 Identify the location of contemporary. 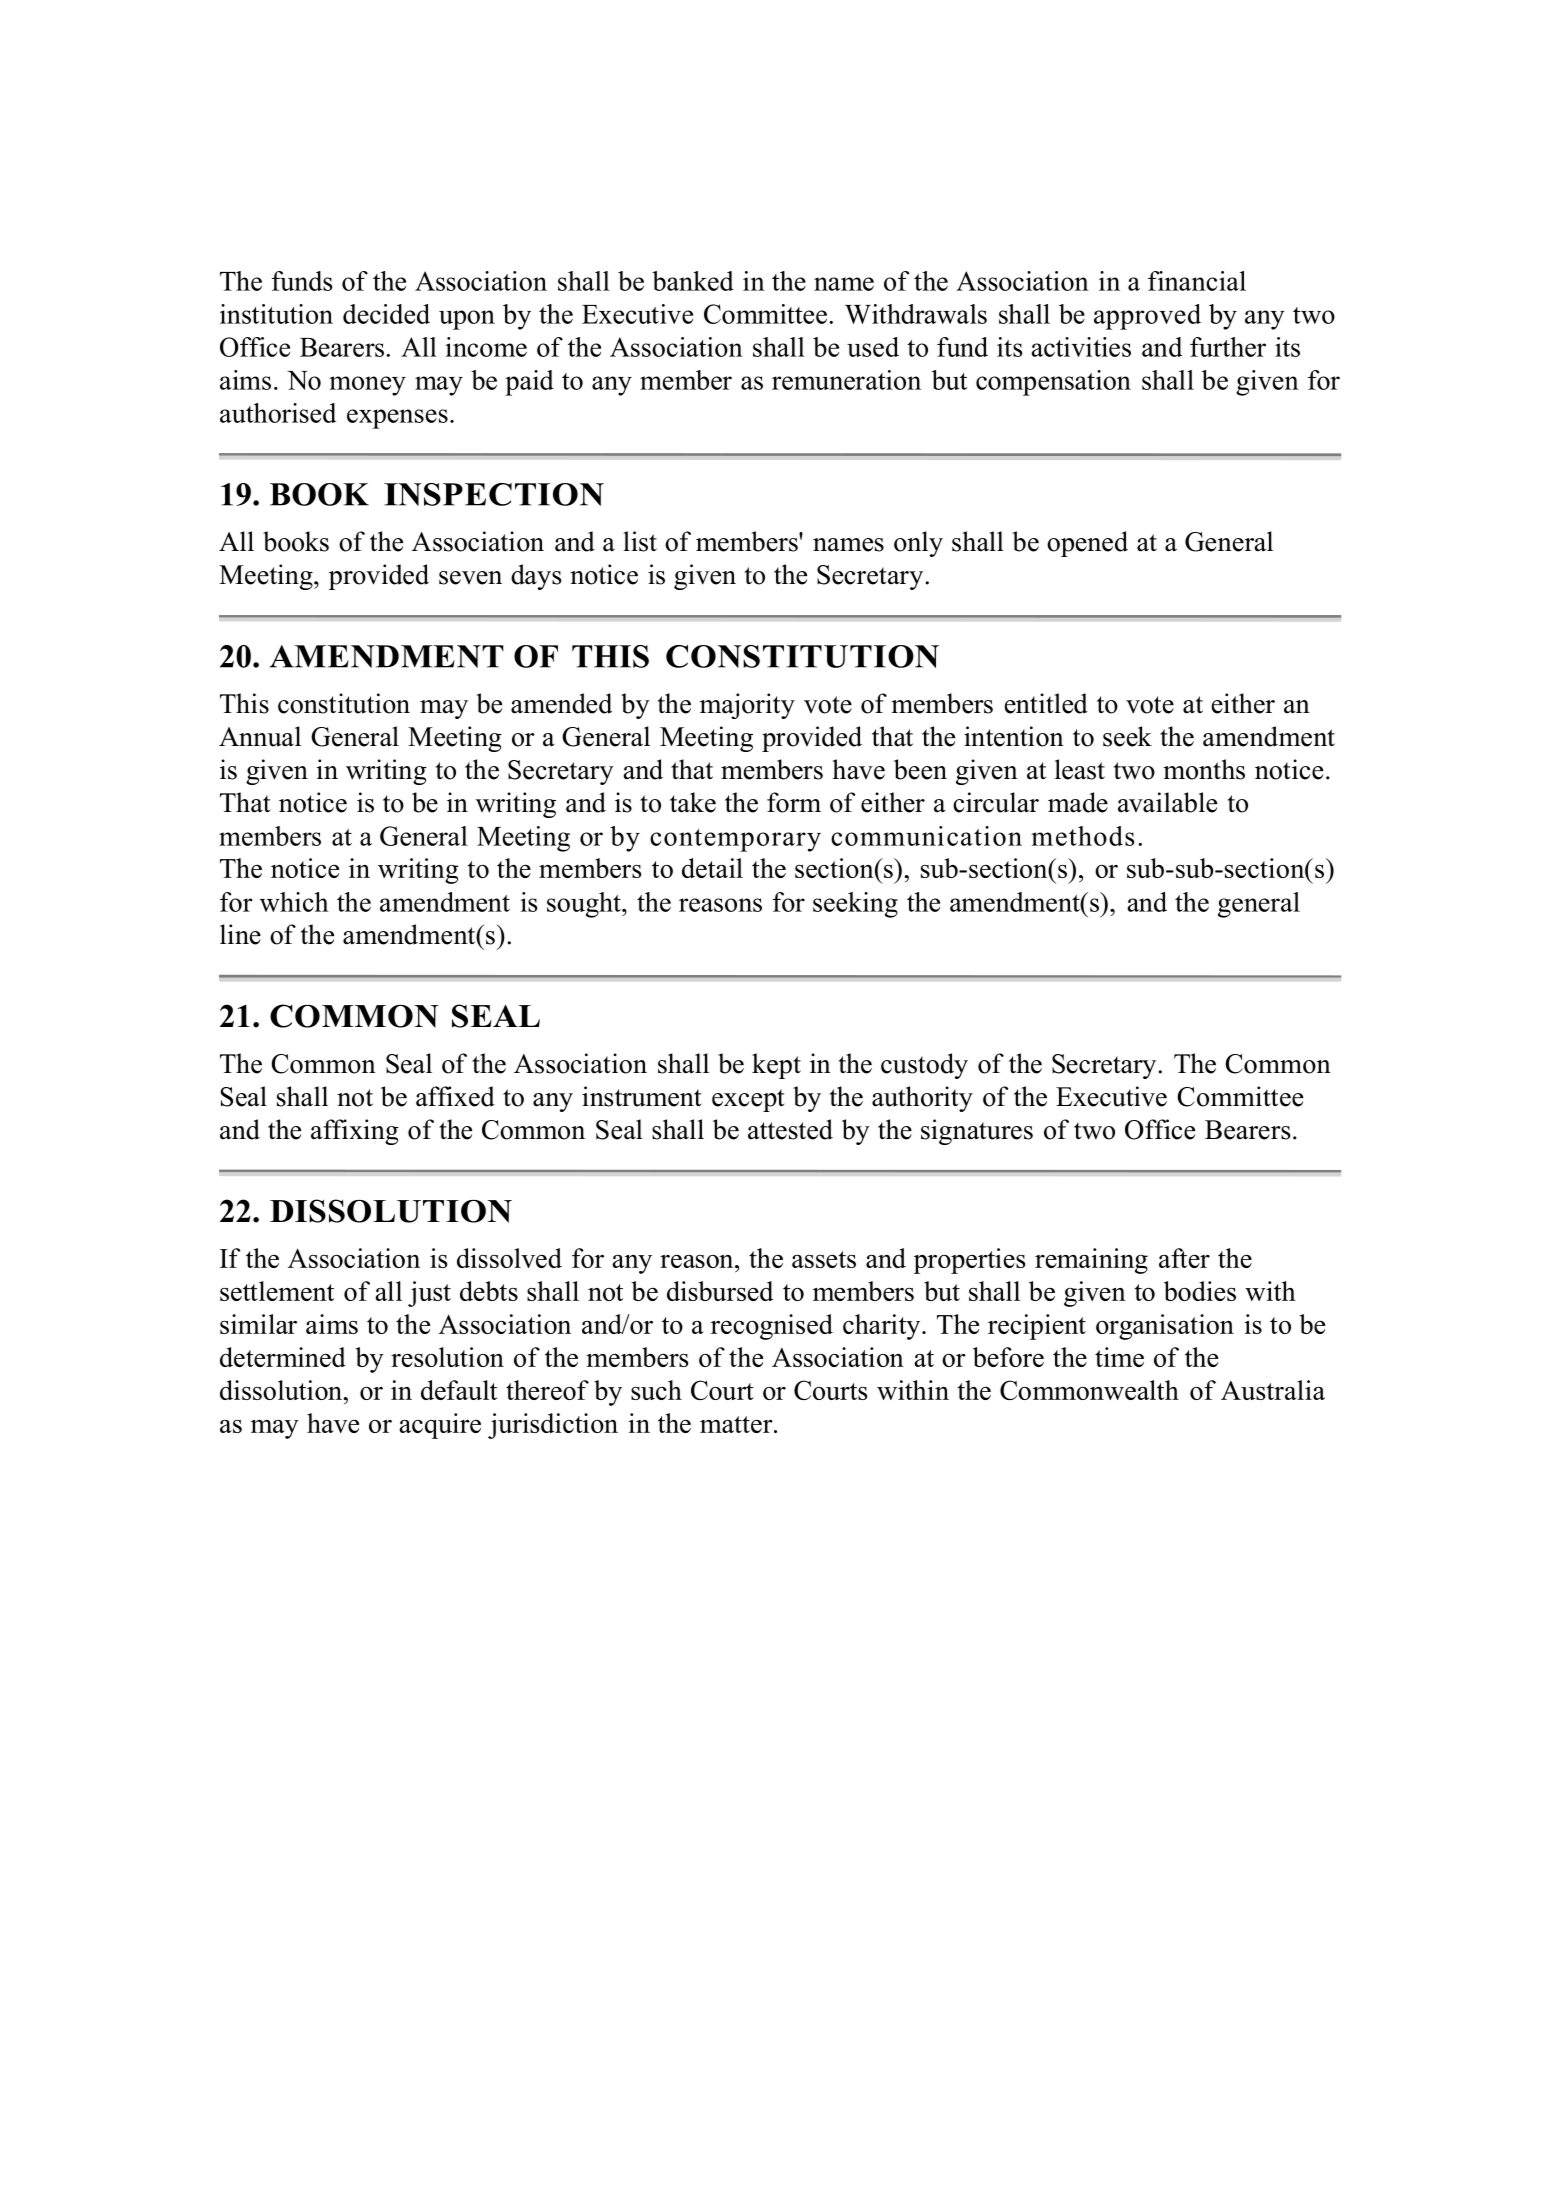
(735, 840).
